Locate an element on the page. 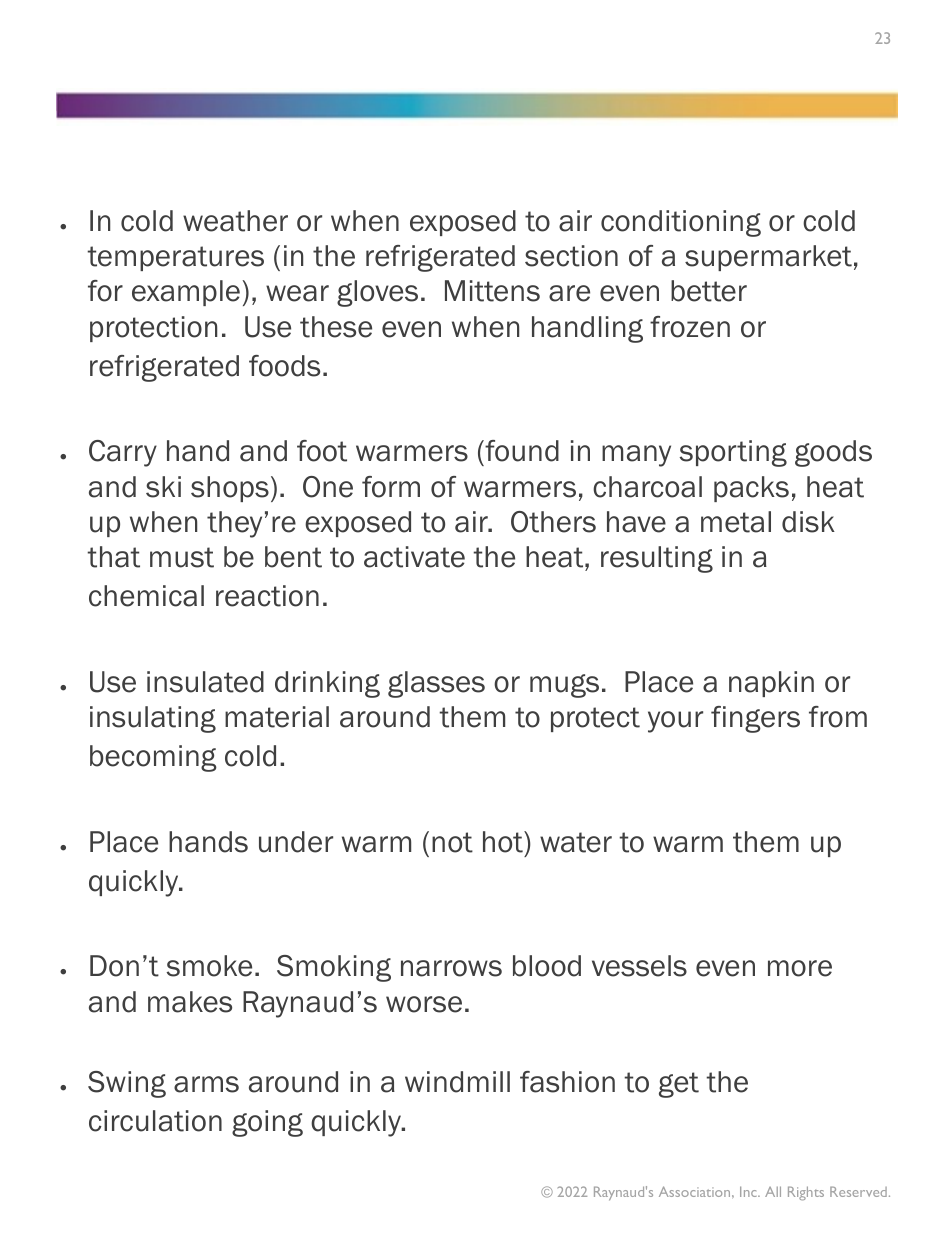  temperatures is located at coordinates (175, 258).
